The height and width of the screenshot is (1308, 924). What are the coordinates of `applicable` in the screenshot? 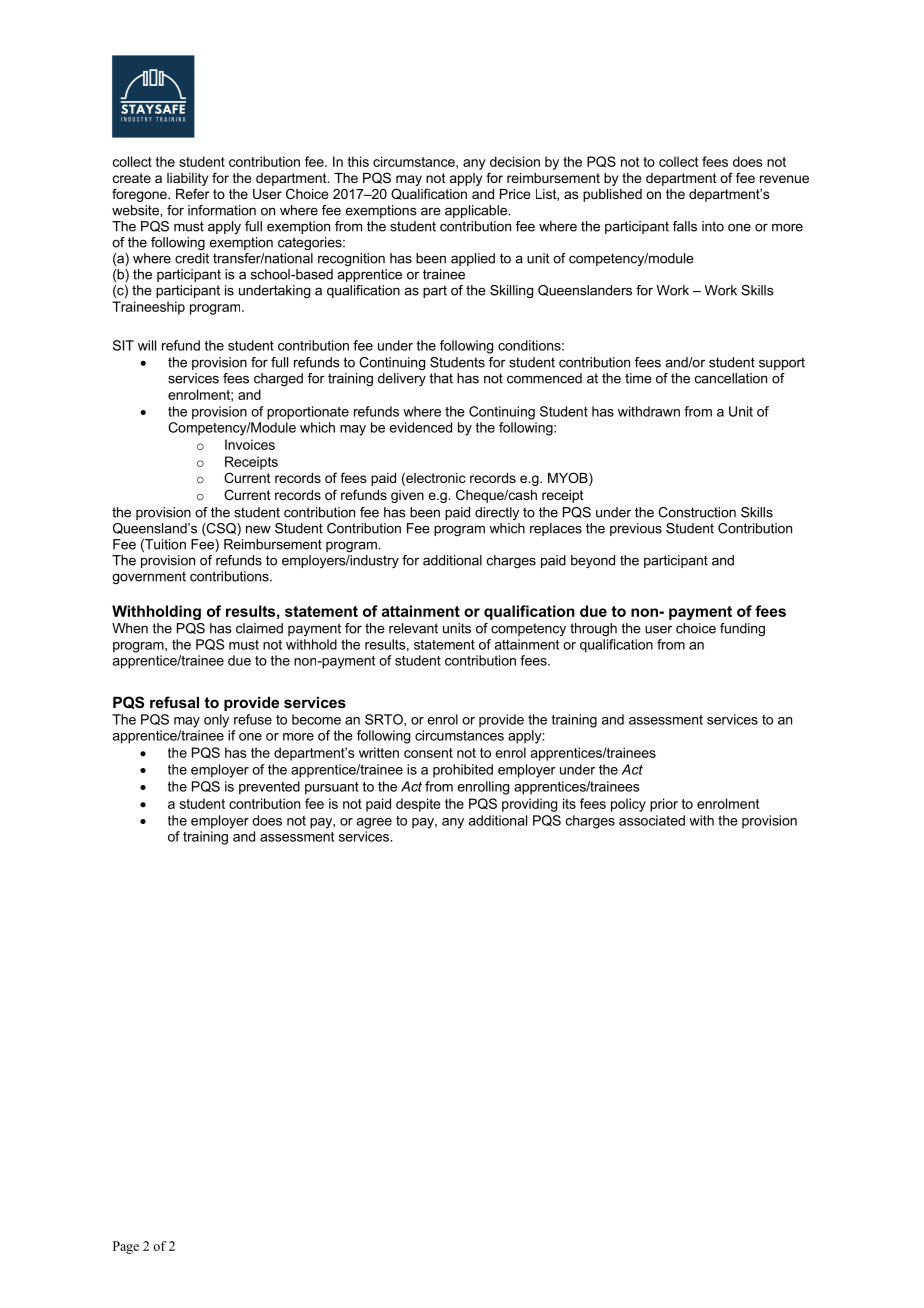 It's located at (477, 211).
